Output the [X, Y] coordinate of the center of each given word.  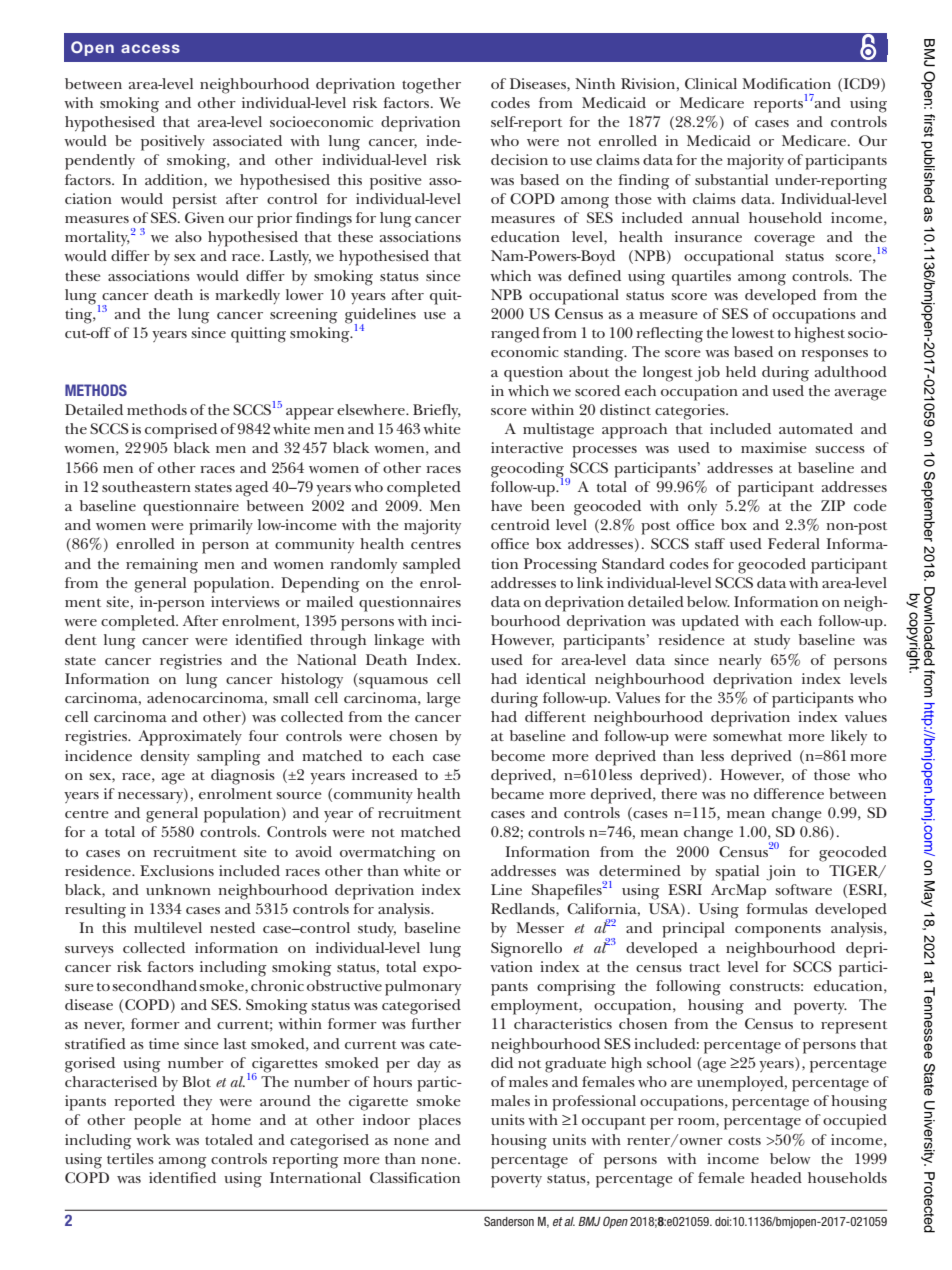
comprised [181, 431]
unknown [178, 889]
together [431, 86]
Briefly [437, 411]
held [741, 371]
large [444, 700]
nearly [740, 661]
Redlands [524, 908]
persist [194, 201]
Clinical [711, 83]
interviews [245, 601]
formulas [777, 908]
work [153, 1139]
